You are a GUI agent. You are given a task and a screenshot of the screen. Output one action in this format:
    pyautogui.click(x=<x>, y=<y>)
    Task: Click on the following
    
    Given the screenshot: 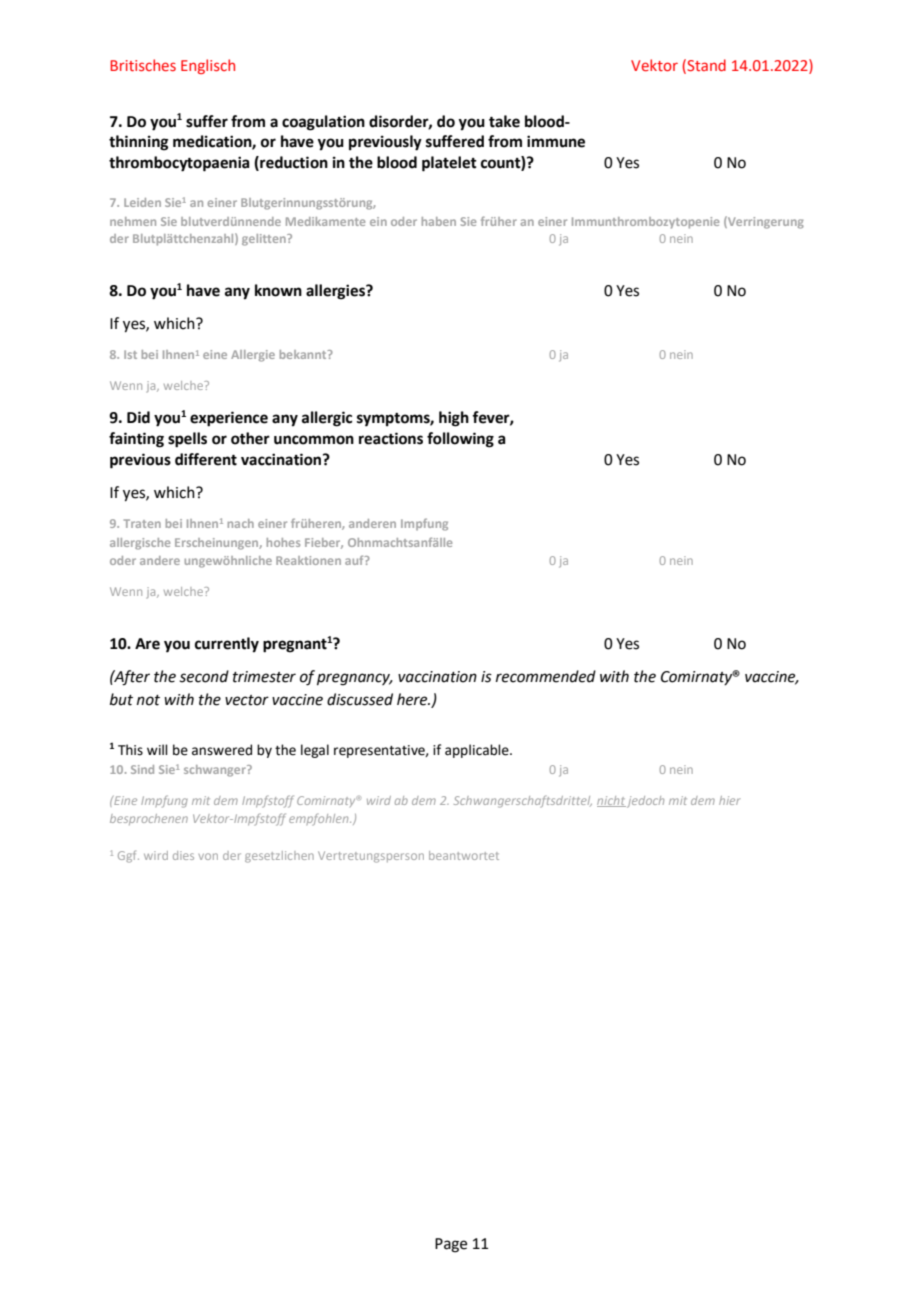 What is the action you would take?
    pyautogui.click(x=460, y=440)
